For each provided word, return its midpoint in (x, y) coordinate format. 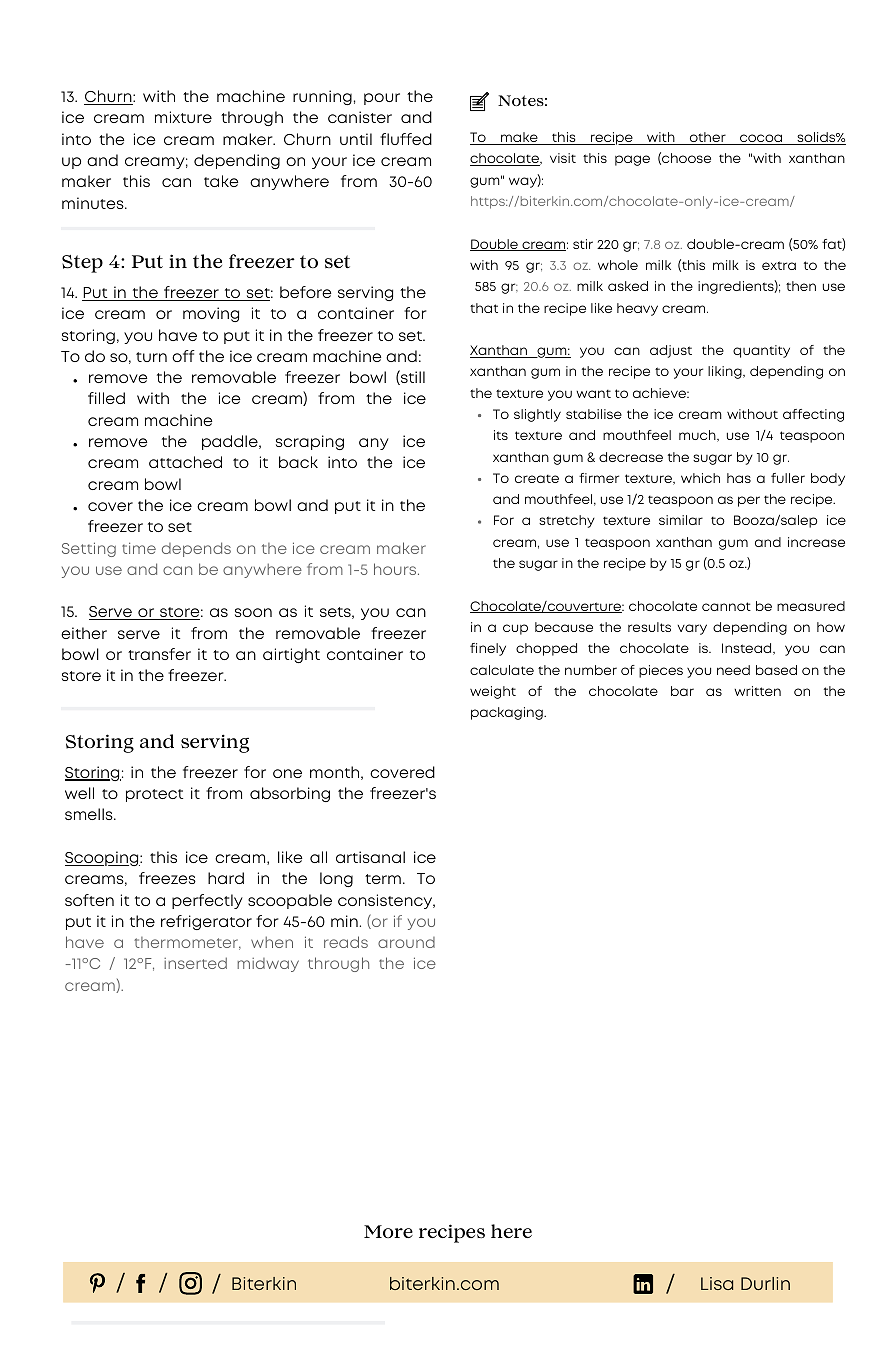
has (739, 478)
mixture (183, 117)
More (388, 1231)
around (406, 942)
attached (185, 462)
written (757, 691)
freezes (167, 878)
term (383, 879)
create (537, 478)
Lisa (717, 1283)
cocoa (761, 139)
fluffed (406, 139)
